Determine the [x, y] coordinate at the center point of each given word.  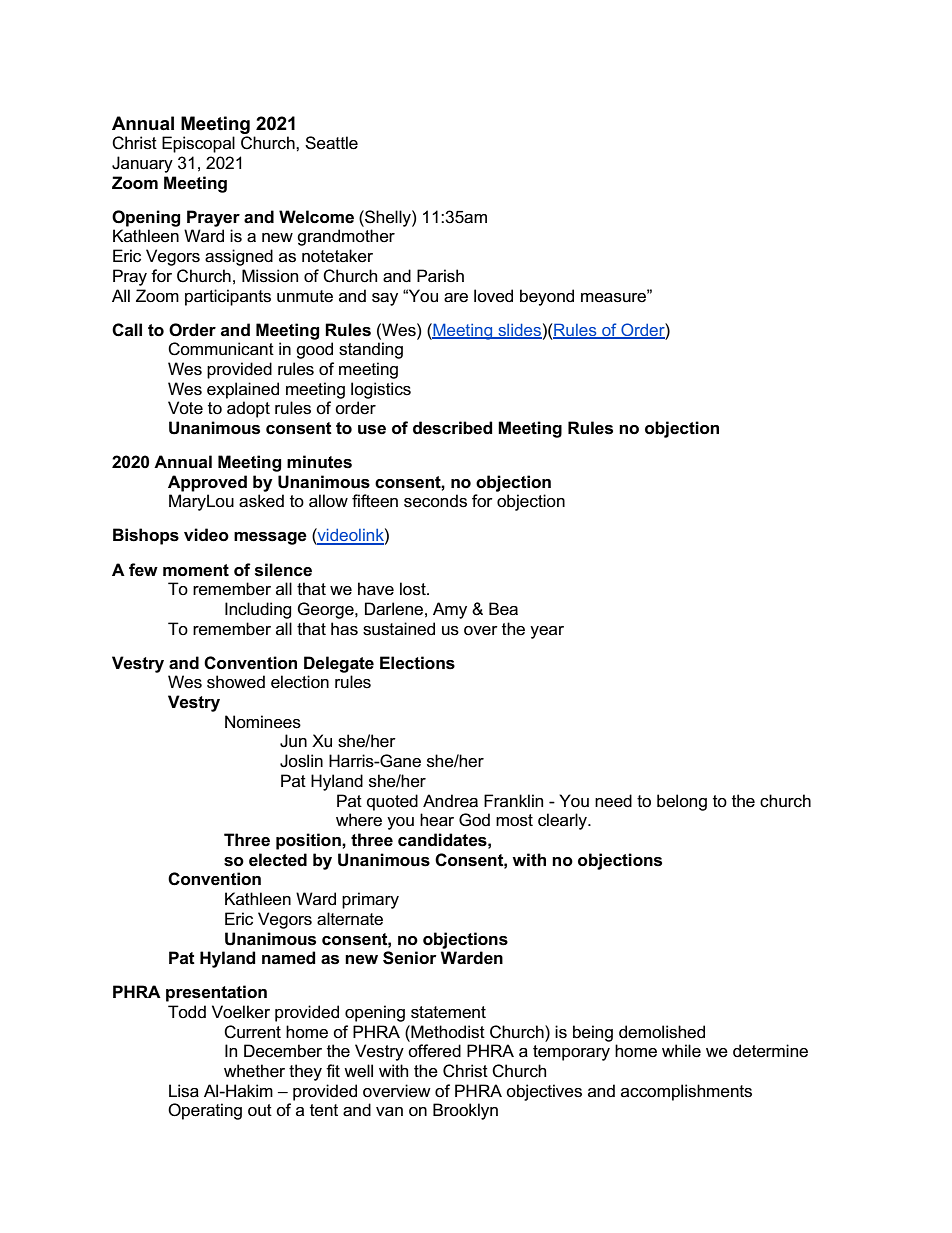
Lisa [184, 1091]
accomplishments [686, 1092]
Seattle [331, 143]
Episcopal [198, 144]
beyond [547, 297]
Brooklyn [465, 1111]
